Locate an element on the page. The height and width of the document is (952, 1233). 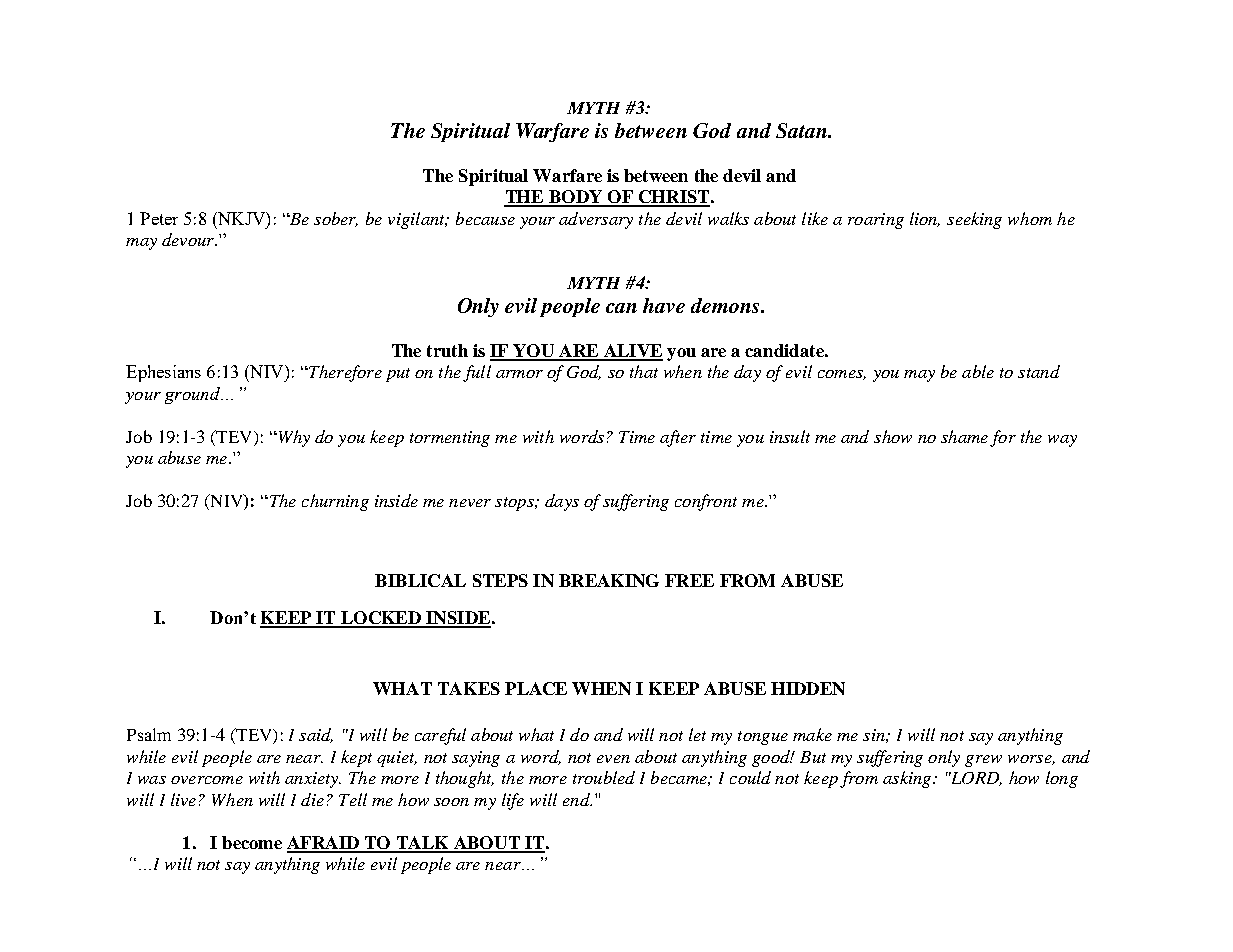
churning is located at coordinates (335, 502).
